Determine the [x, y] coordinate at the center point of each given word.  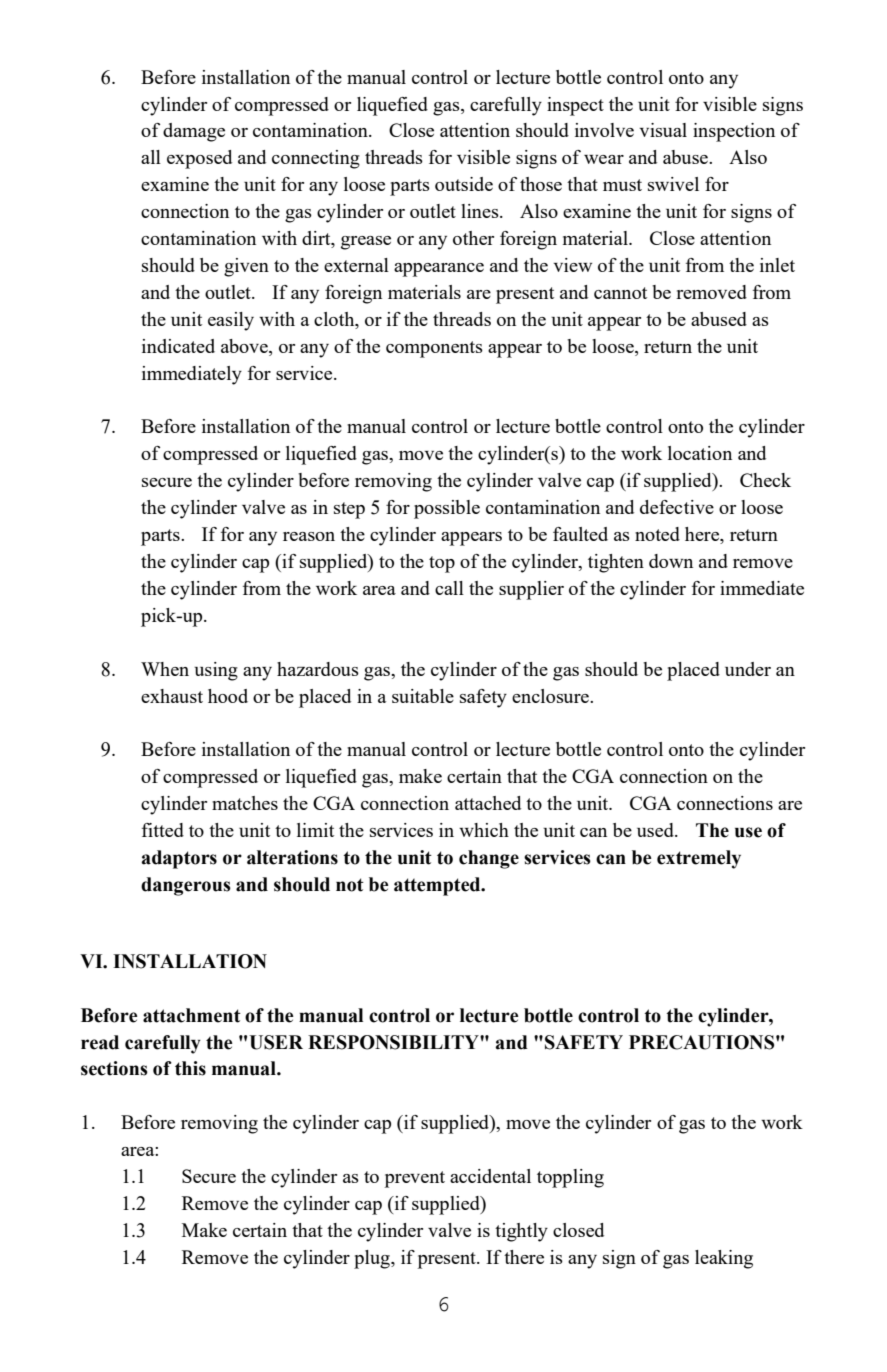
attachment [192, 1015]
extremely [699, 859]
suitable [423, 696]
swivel [673, 184]
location [700, 453]
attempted [438, 886]
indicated [178, 346]
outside [464, 184]
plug [373, 1259]
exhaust [172, 696]
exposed [199, 159]
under [748, 669]
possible [447, 509]
